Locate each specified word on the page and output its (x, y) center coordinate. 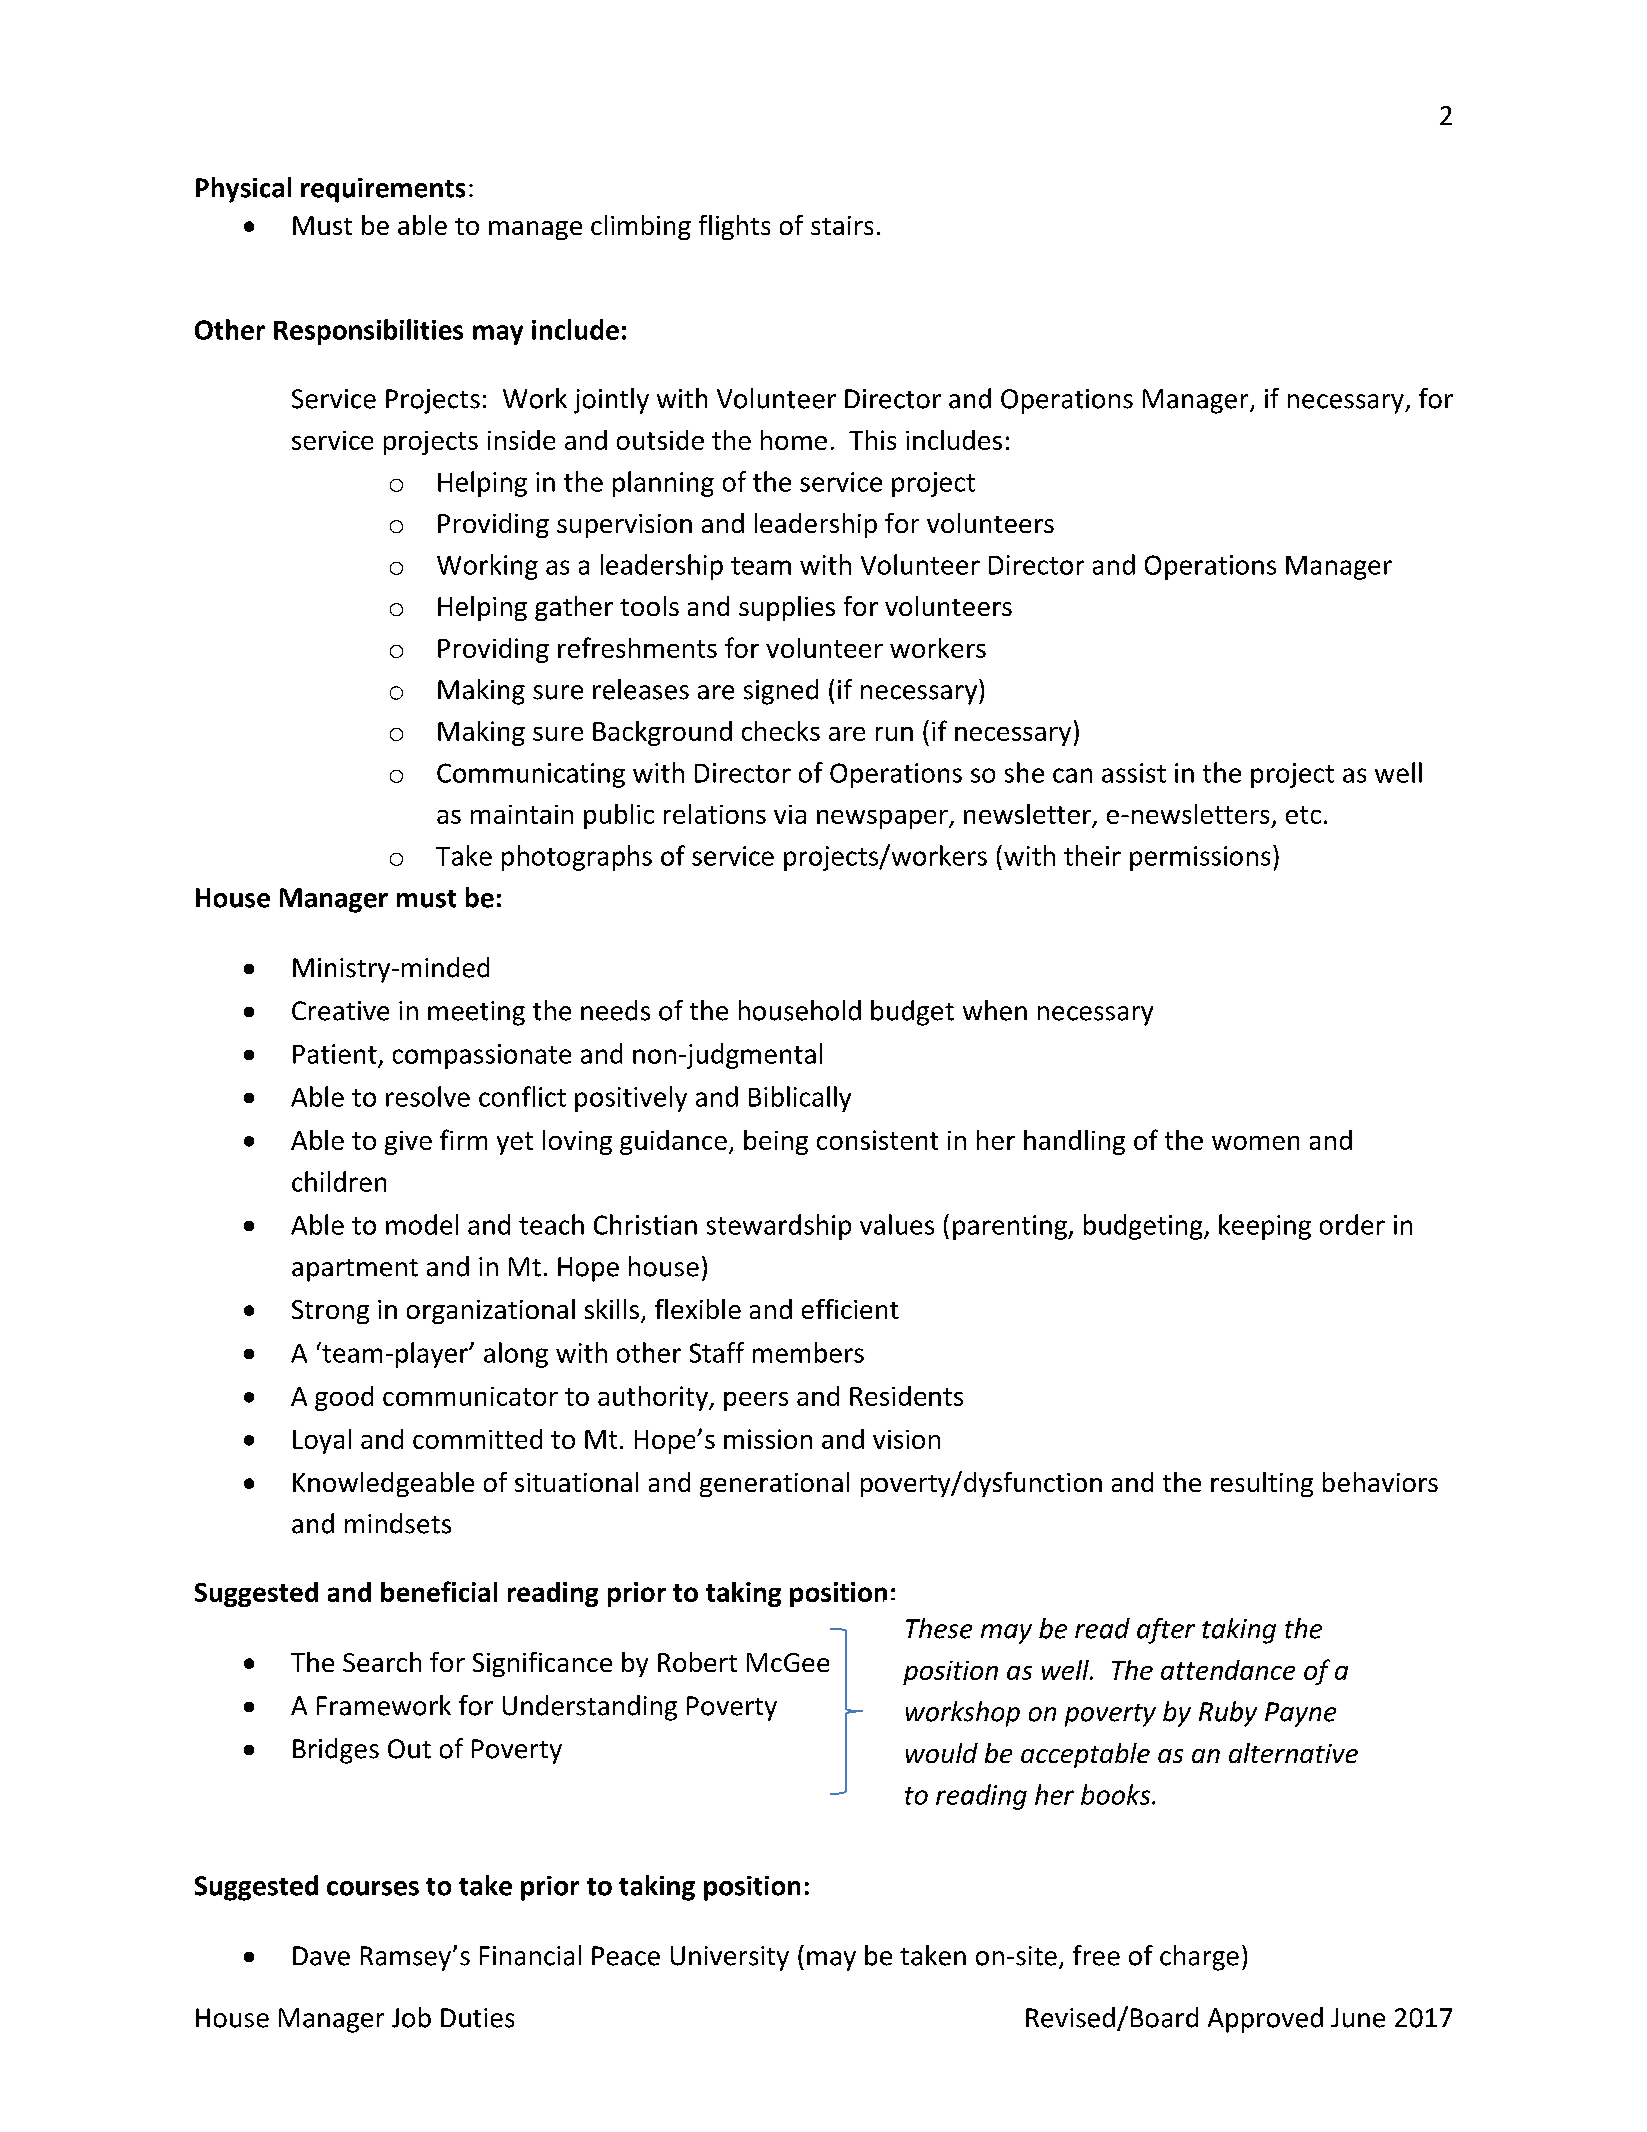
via (790, 814)
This (872, 440)
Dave (321, 1956)
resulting (1262, 1484)
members (808, 1352)
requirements (383, 190)
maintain (522, 814)
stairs (842, 225)
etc (1303, 815)
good (344, 1398)
